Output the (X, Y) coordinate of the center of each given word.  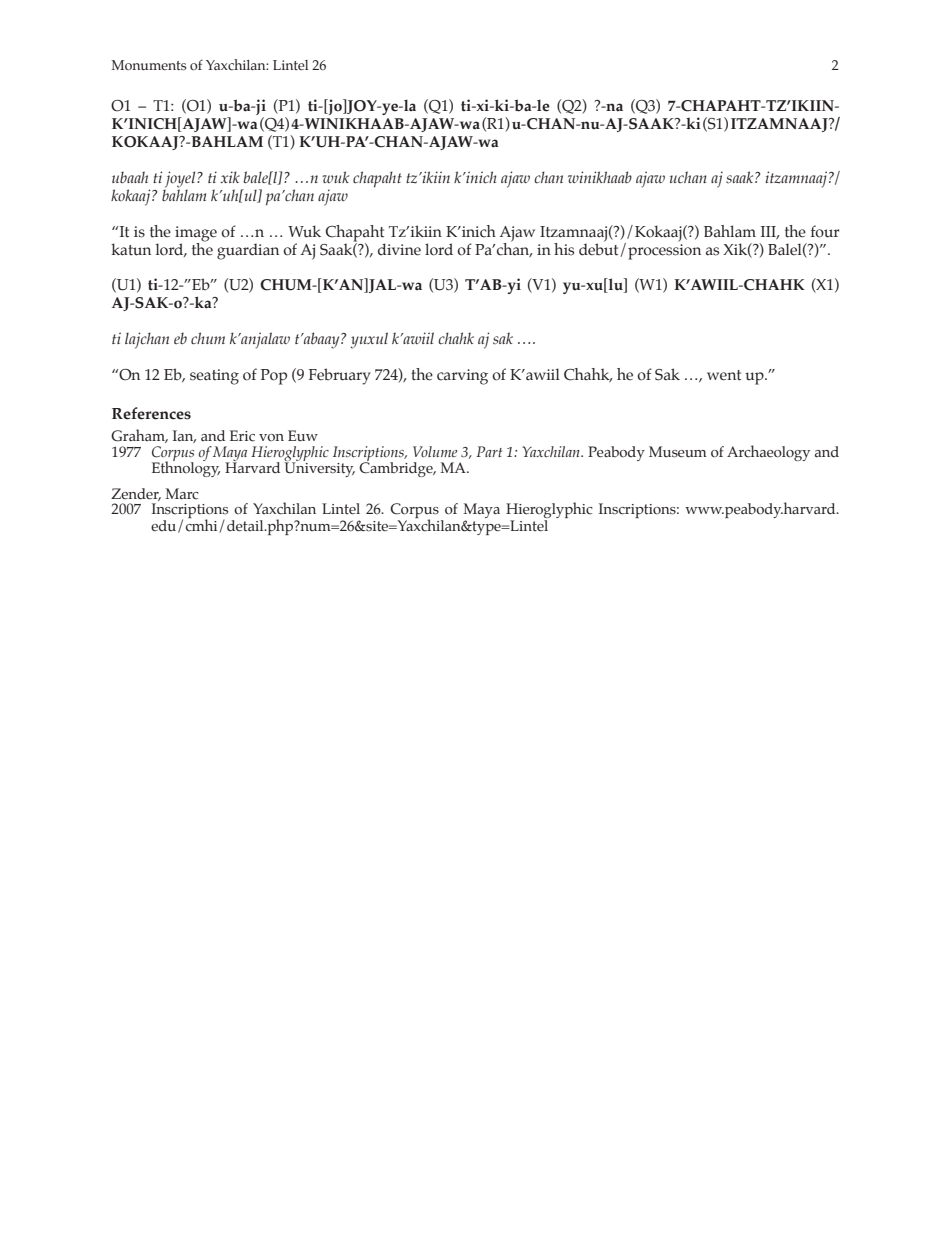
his (564, 249)
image (196, 234)
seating (214, 377)
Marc (182, 494)
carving (462, 377)
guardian (248, 251)
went (724, 375)
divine (399, 249)
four (825, 231)
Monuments (149, 65)
